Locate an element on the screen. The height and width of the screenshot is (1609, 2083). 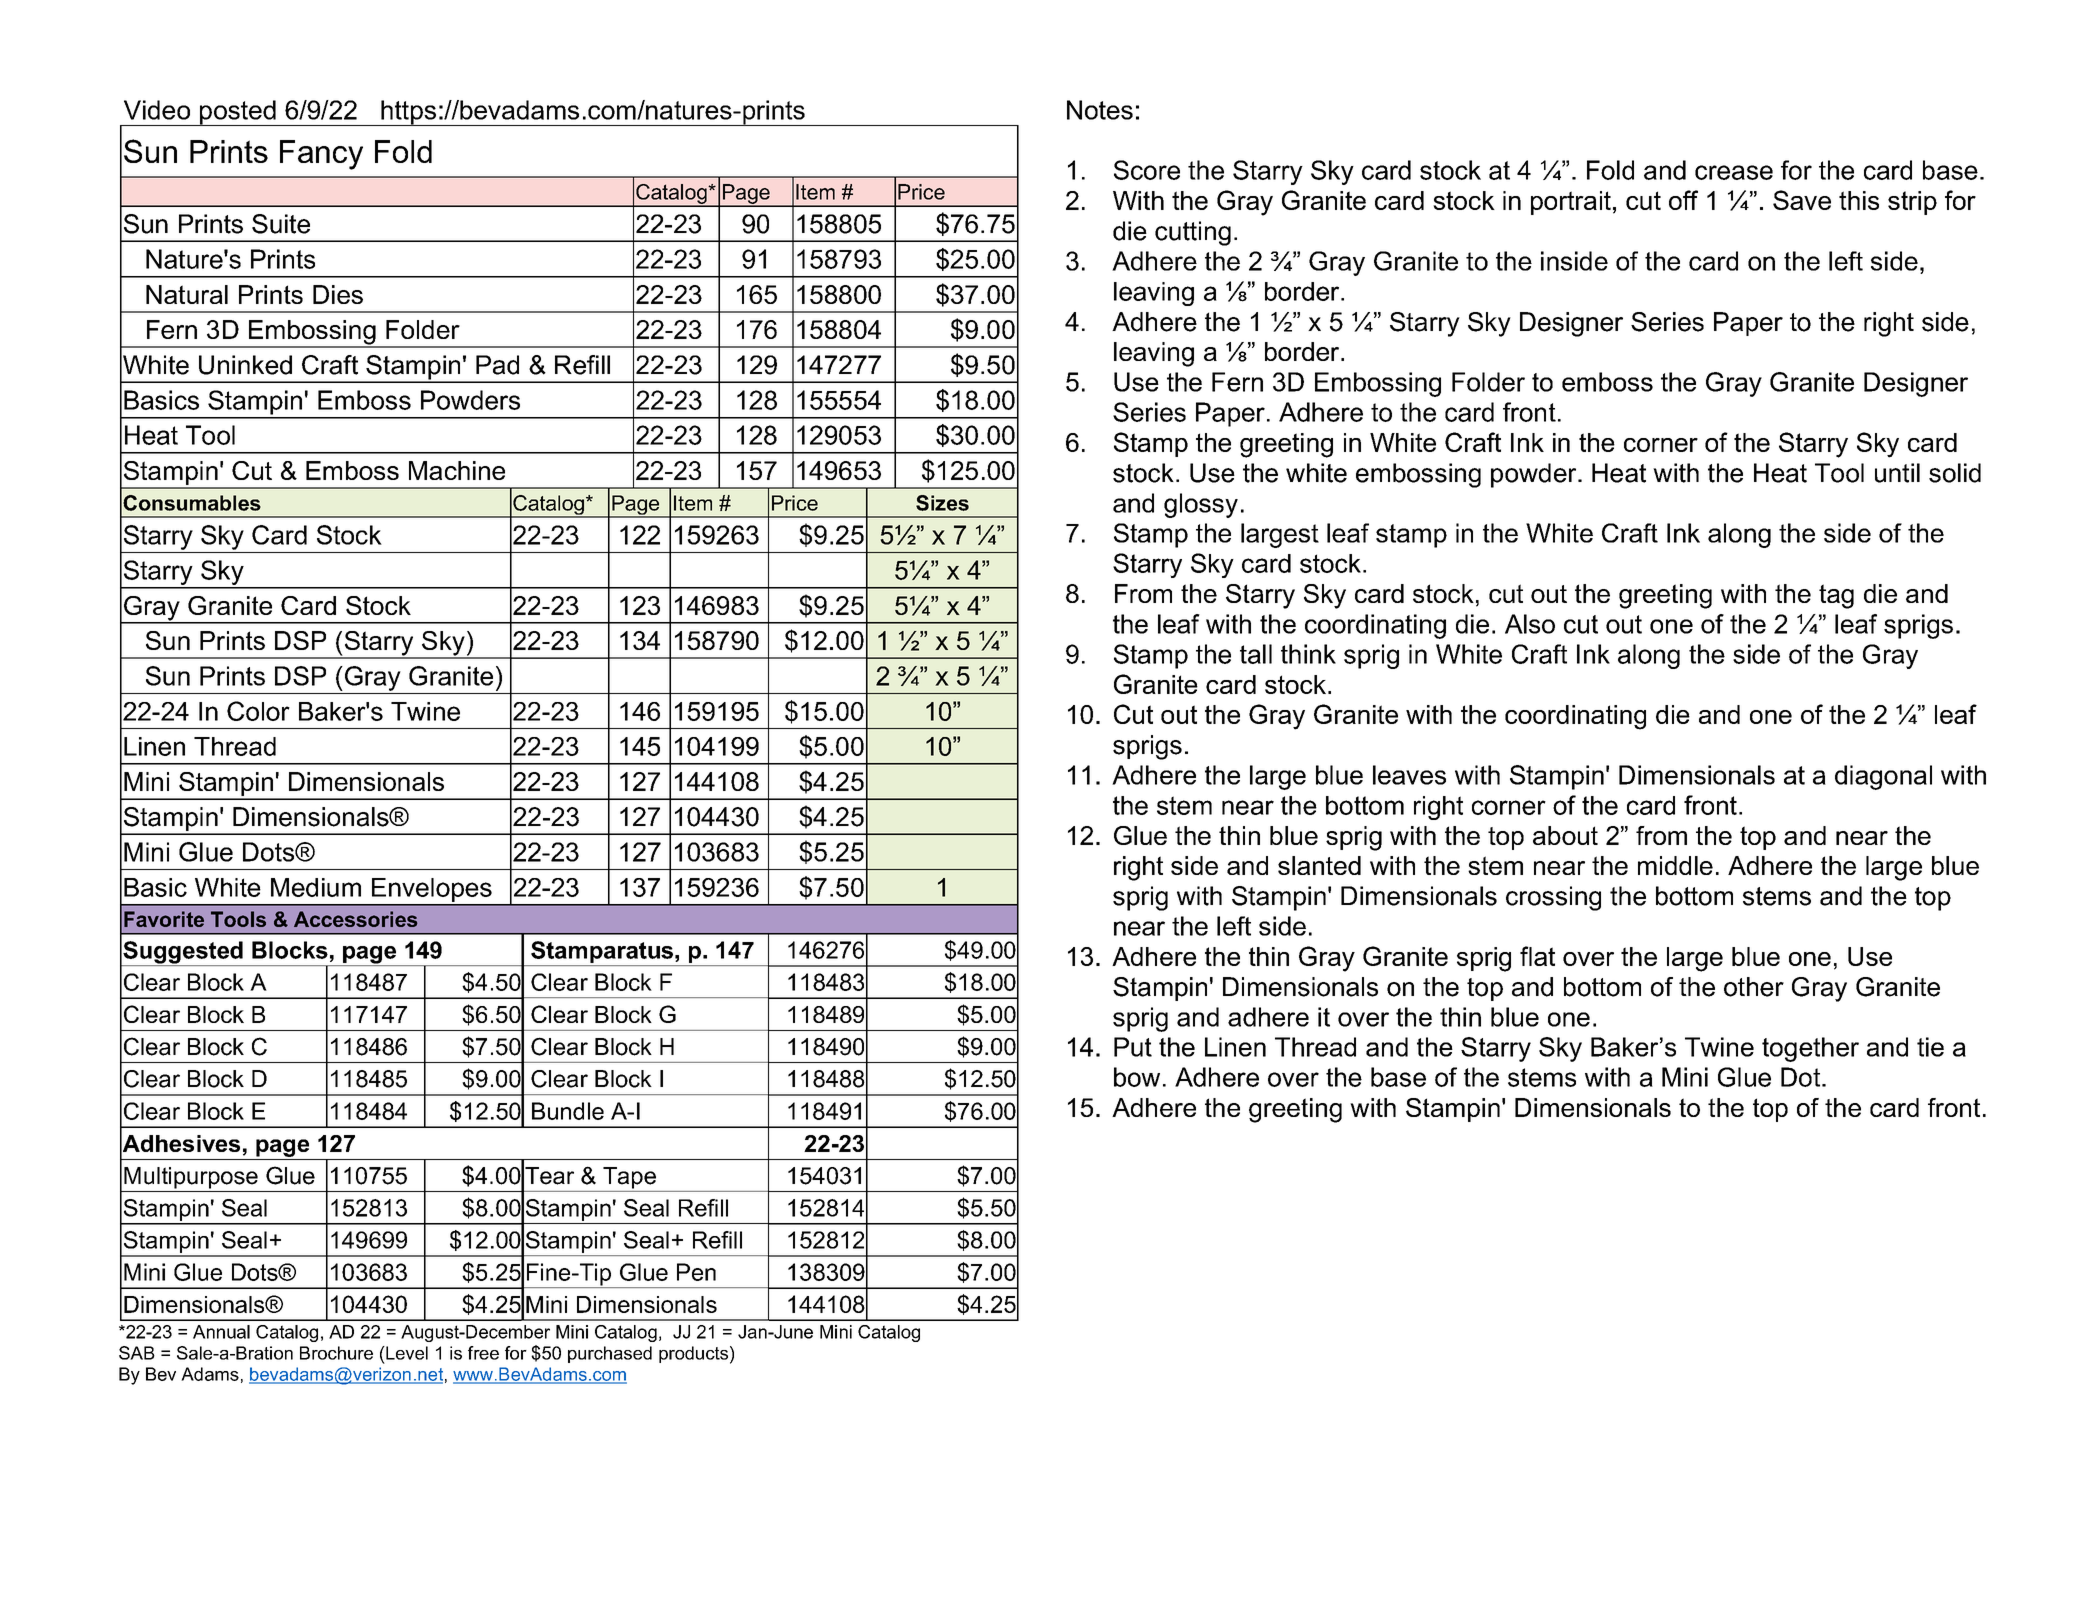
tall is located at coordinates (1256, 654).
